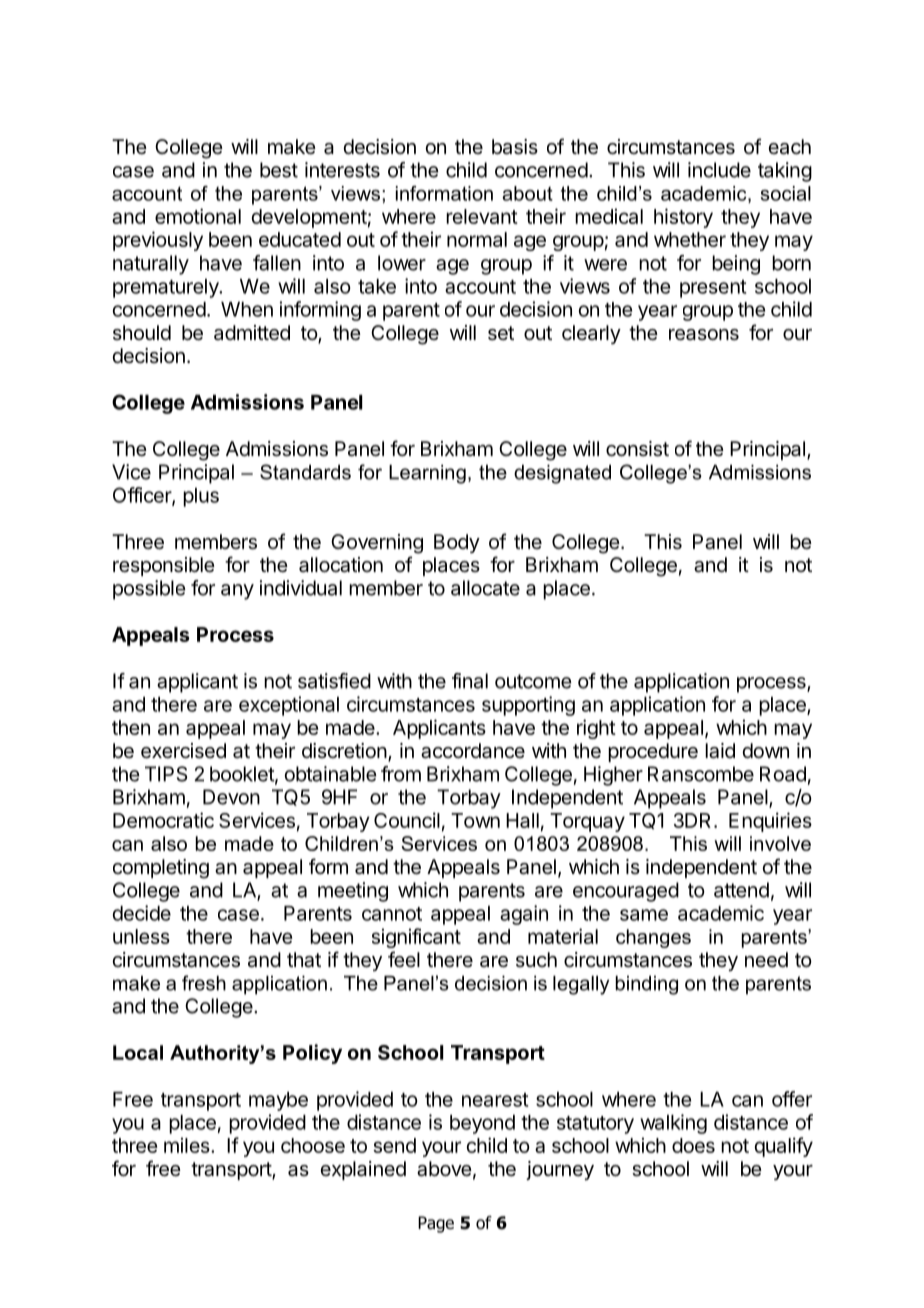 The height and width of the page is (1308, 924). Describe the element at coordinates (444, 1169) in the page. I see `above` at that location.
